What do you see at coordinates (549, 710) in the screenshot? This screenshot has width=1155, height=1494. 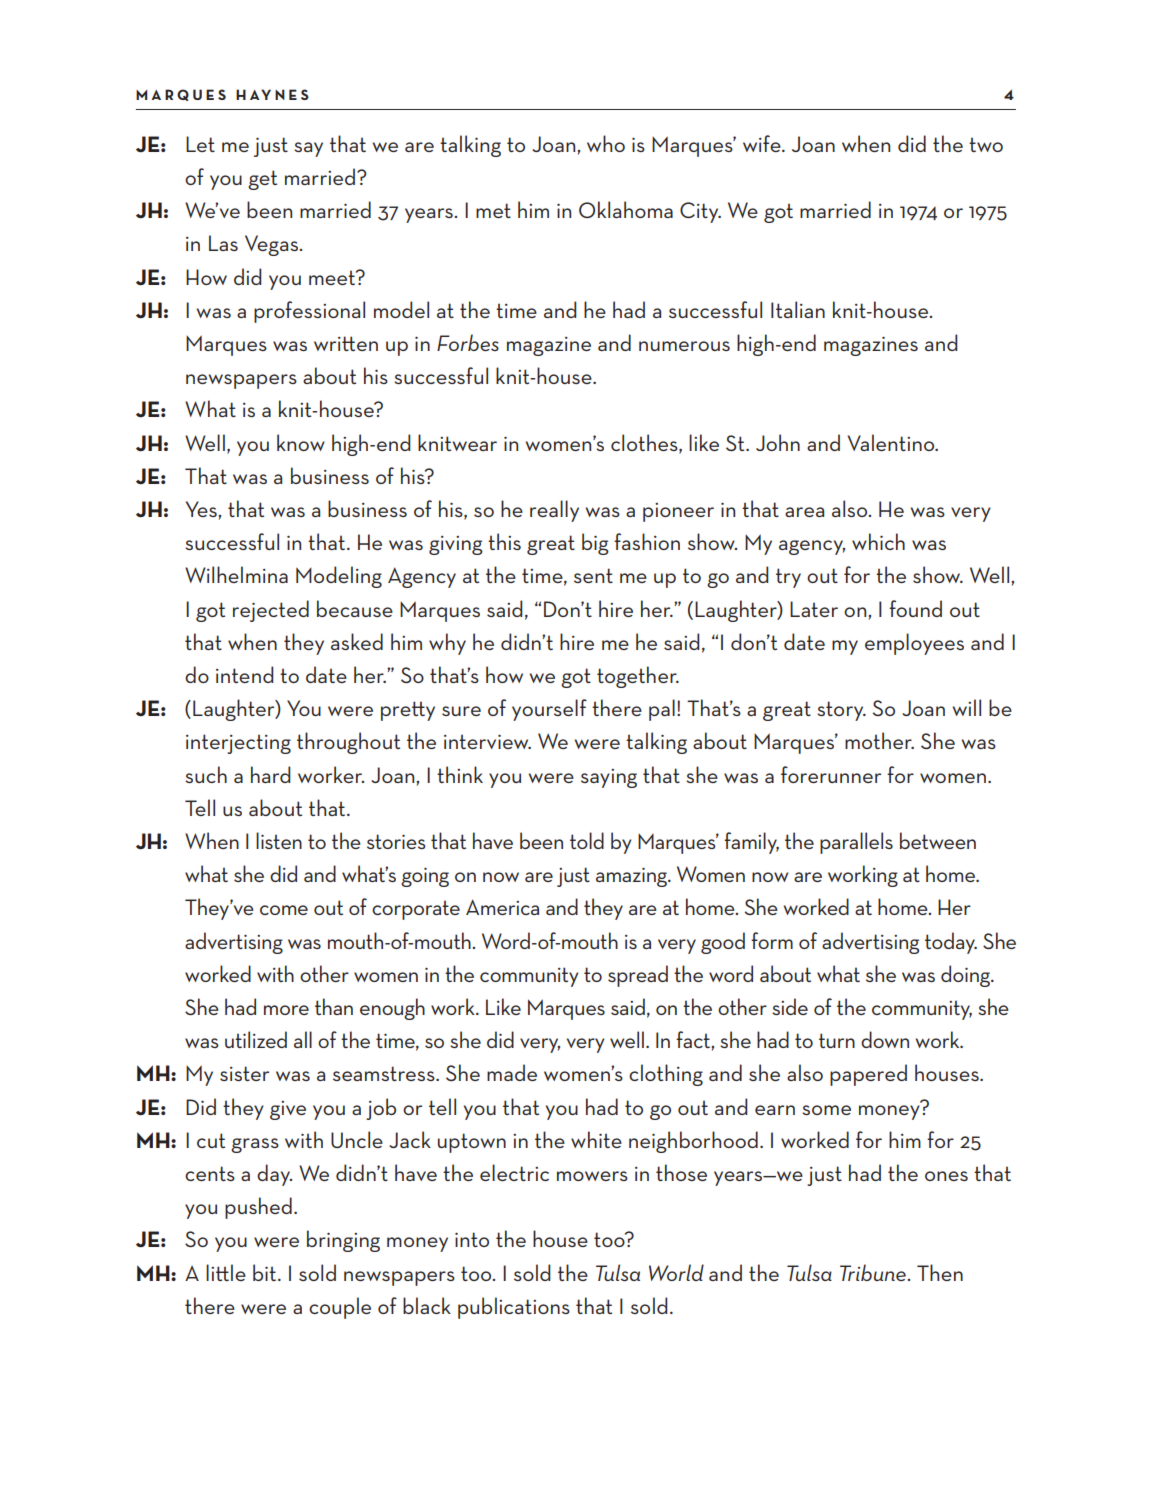 I see `yourself` at bounding box center [549, 710].
